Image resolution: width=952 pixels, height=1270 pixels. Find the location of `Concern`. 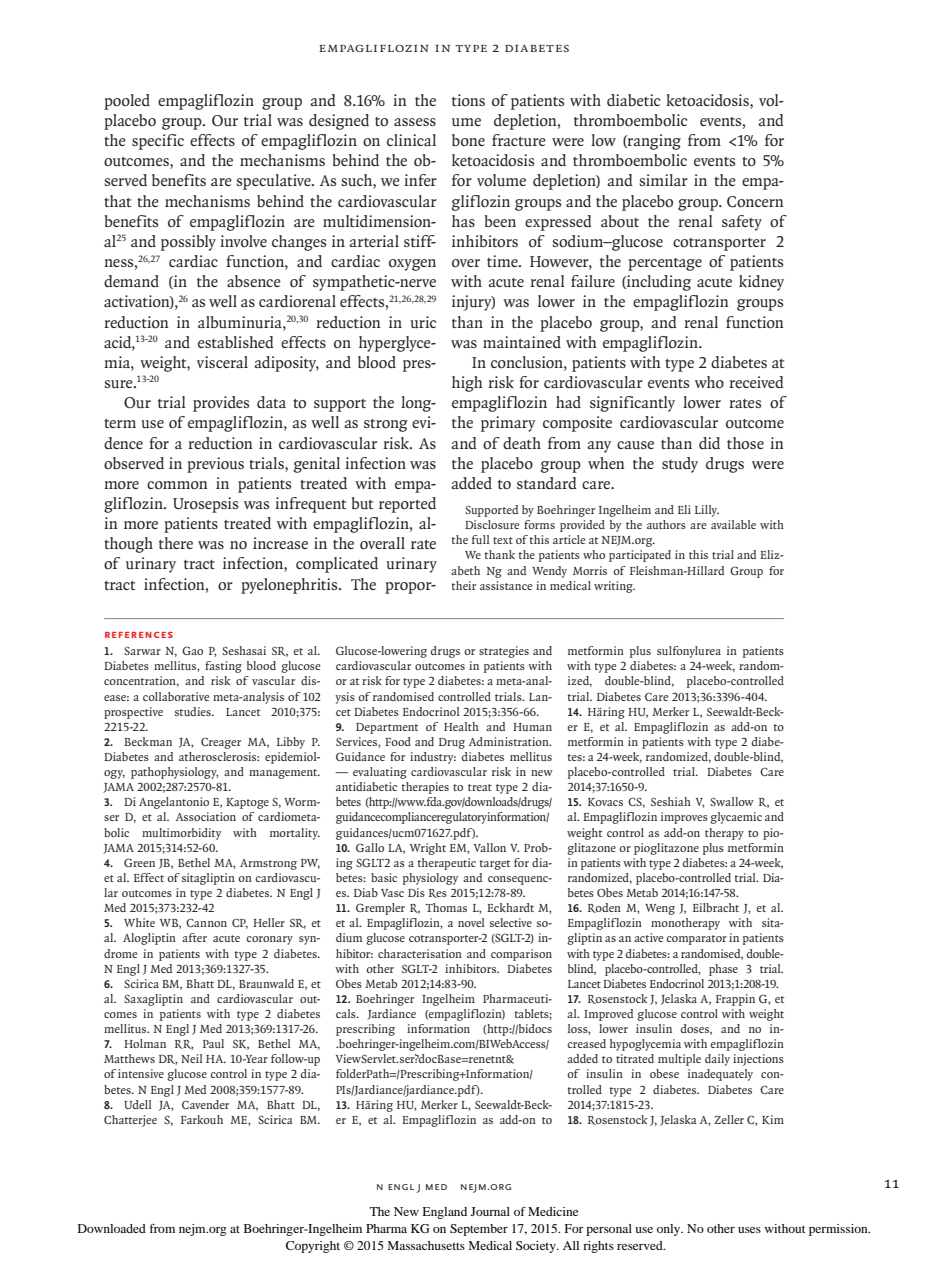

Concern is located at coordinates (755, 202).
